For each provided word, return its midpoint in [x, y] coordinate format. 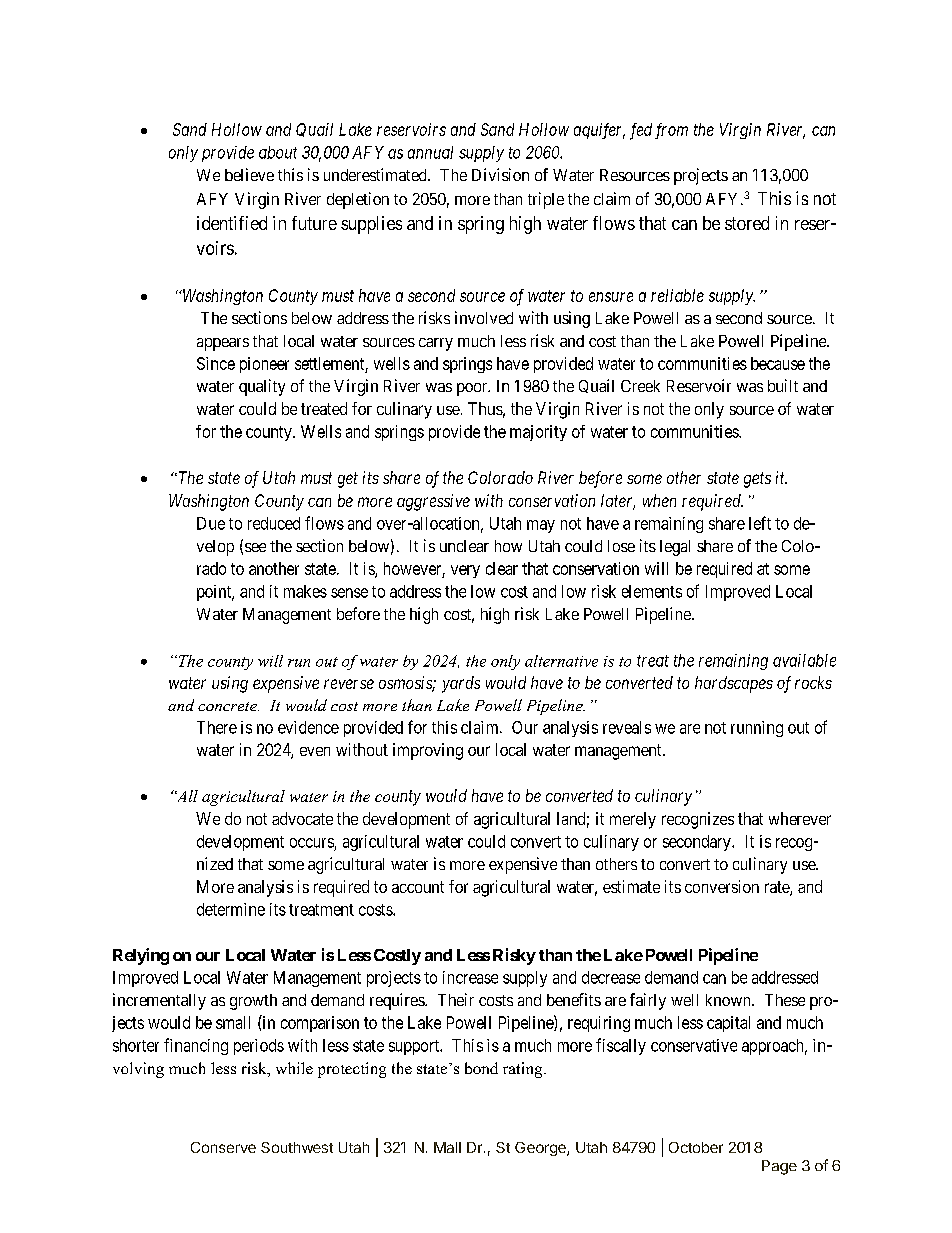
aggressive [433, 502]
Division [500, 174]
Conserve [223, 1147]
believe [249, 174]
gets [757, 480]
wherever [800, 818]
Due [211, 523]
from [671, 131]
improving [428, 751]
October [696, 1147]
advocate [302, 818]
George [541, 1149]
